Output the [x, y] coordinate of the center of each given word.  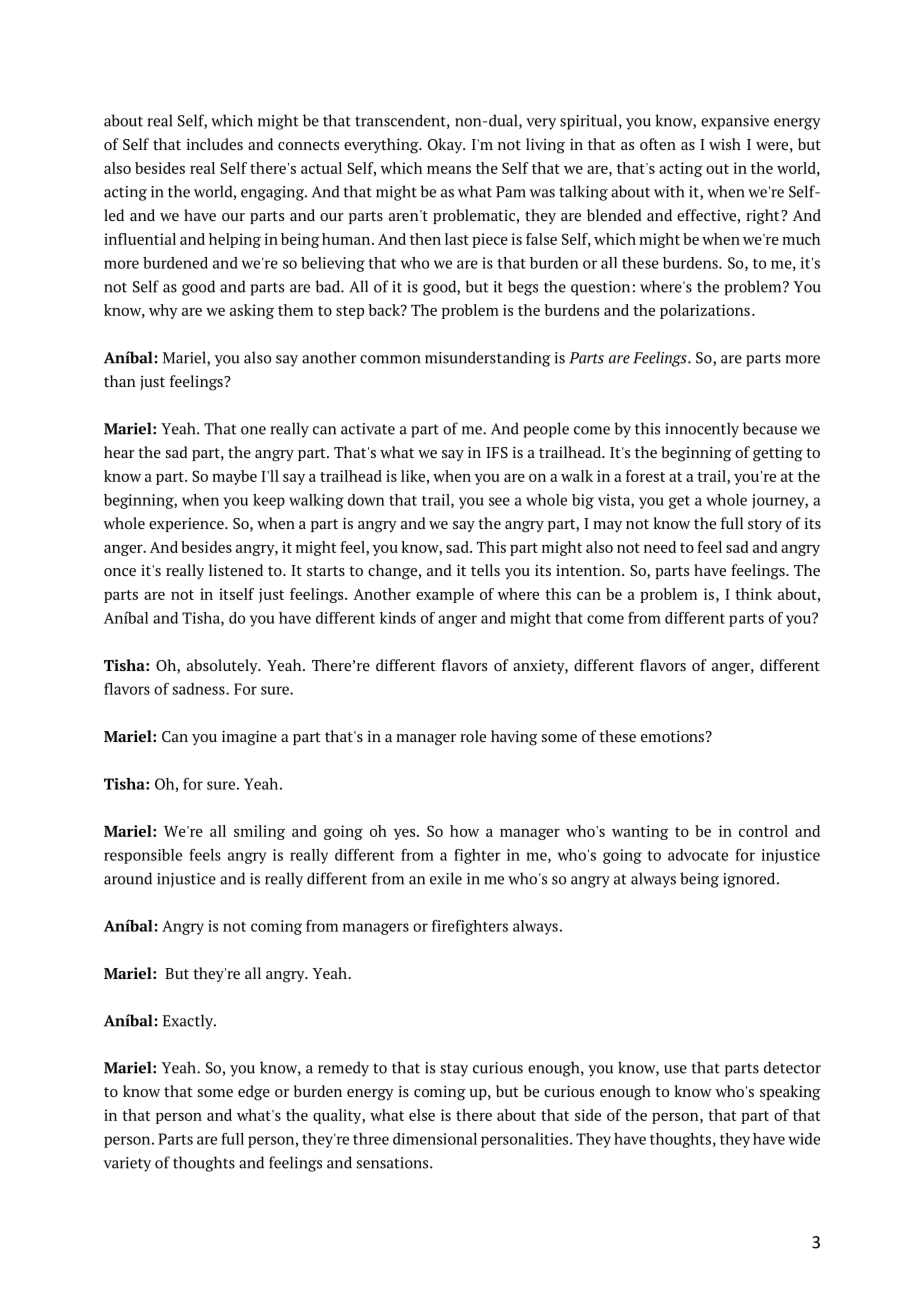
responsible [143, 856]
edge [254, 1093]
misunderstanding [488, 359]
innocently [702, 430]
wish [725, 144]
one [253, 430]
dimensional [435, 1139]
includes [215, 144]
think [753, 594]
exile [446, 878]
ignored [750, 880]
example [445, 595]
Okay [446, 146]
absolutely [223, 666]
